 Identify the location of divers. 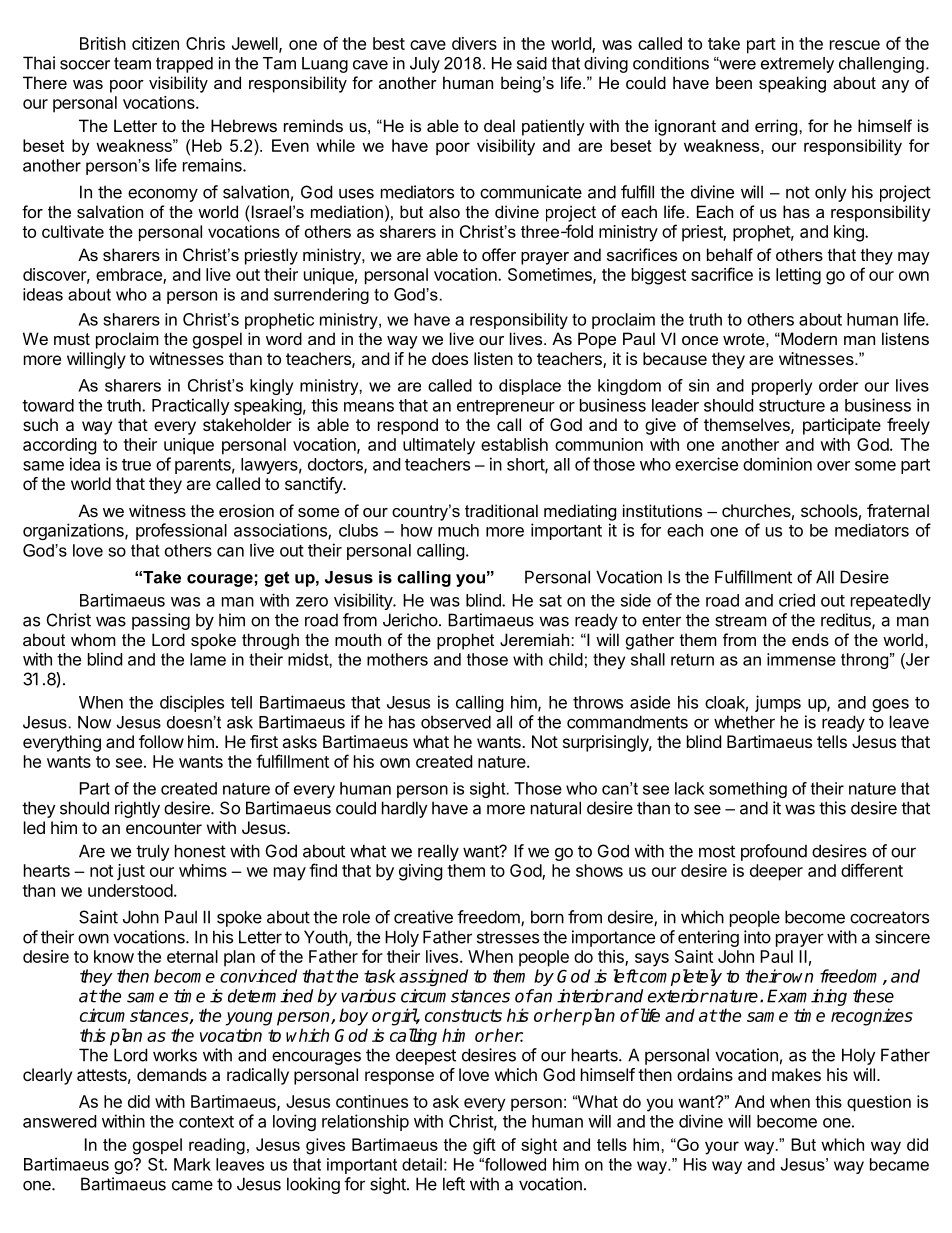
(474, 43).
